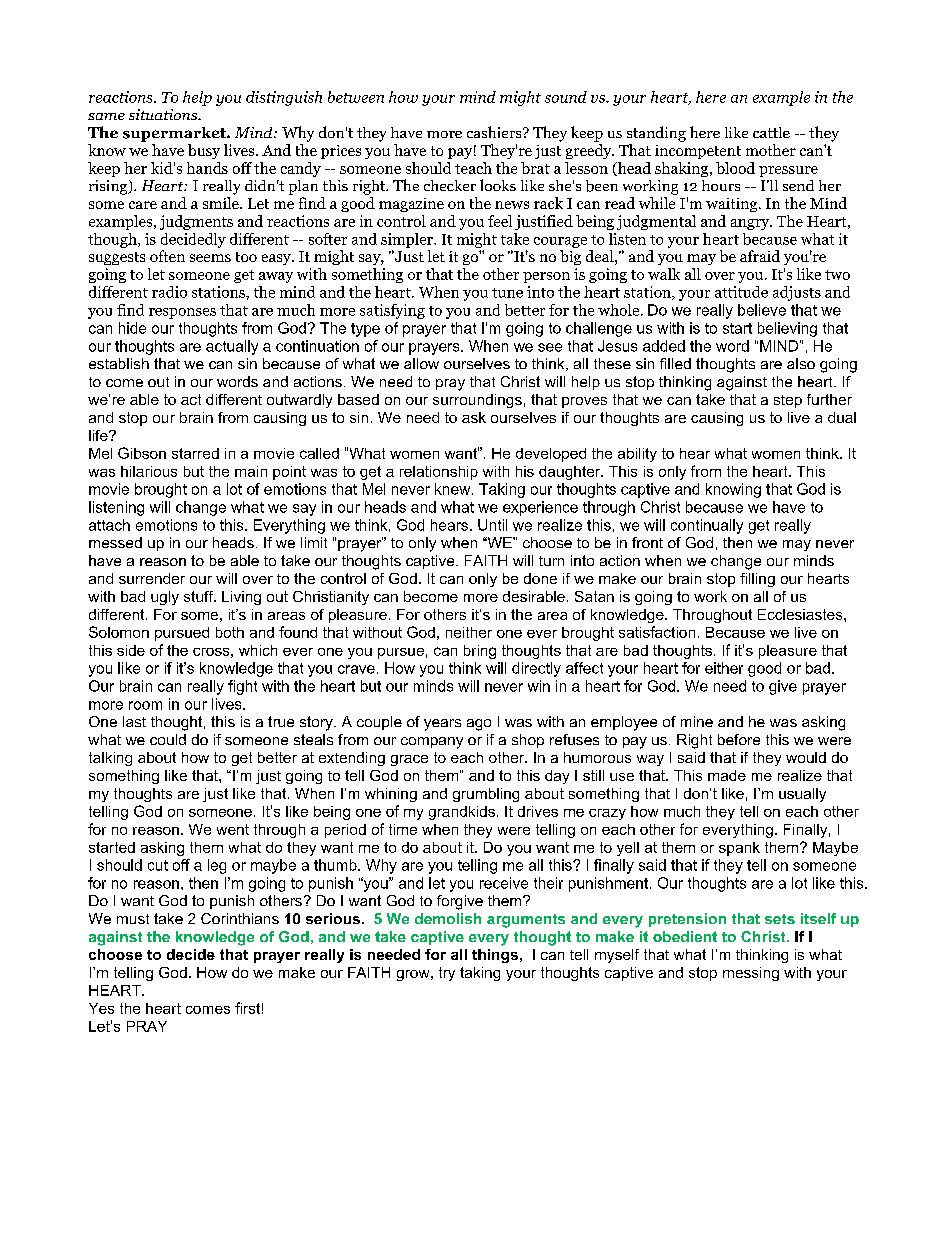 The width and height of the image is (952, 1233). I want to click on brat, so click(535, 168).
